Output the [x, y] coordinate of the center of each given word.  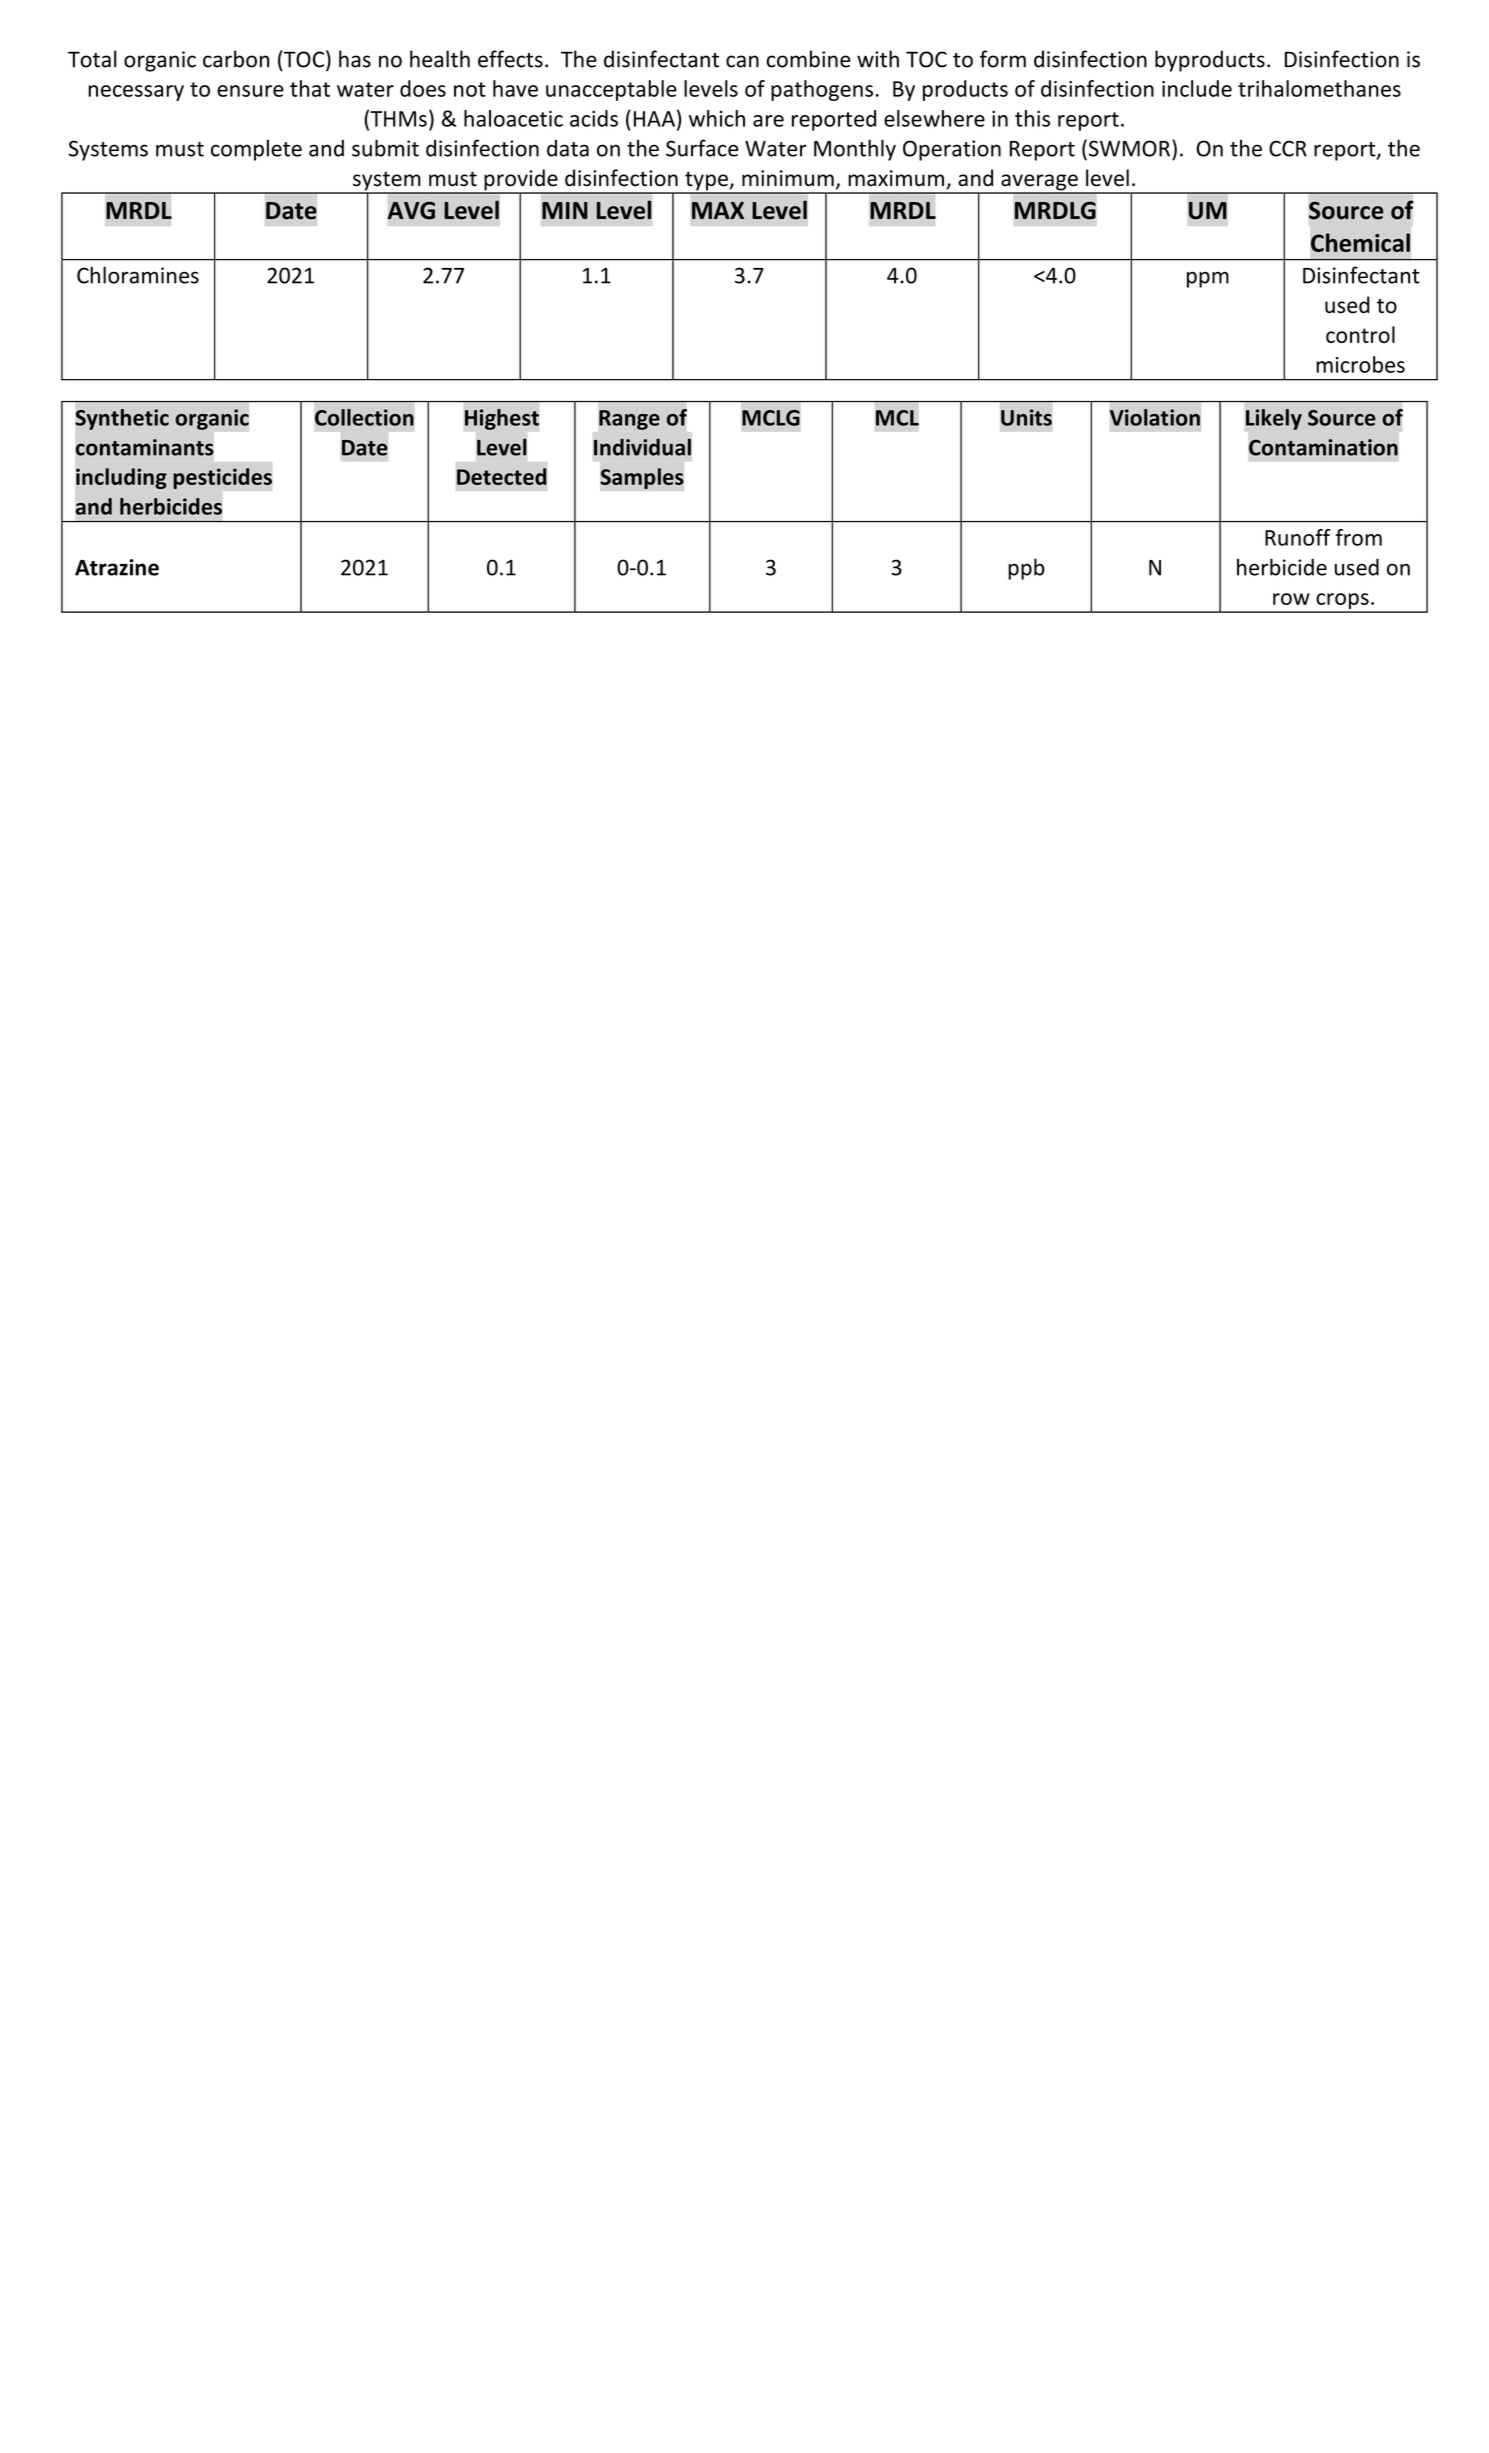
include [1197, 88]
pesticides [222, 478]
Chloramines [138, 275]
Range [629, 420]
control [1360, 334]
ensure [250, 91]
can [742, 61]
